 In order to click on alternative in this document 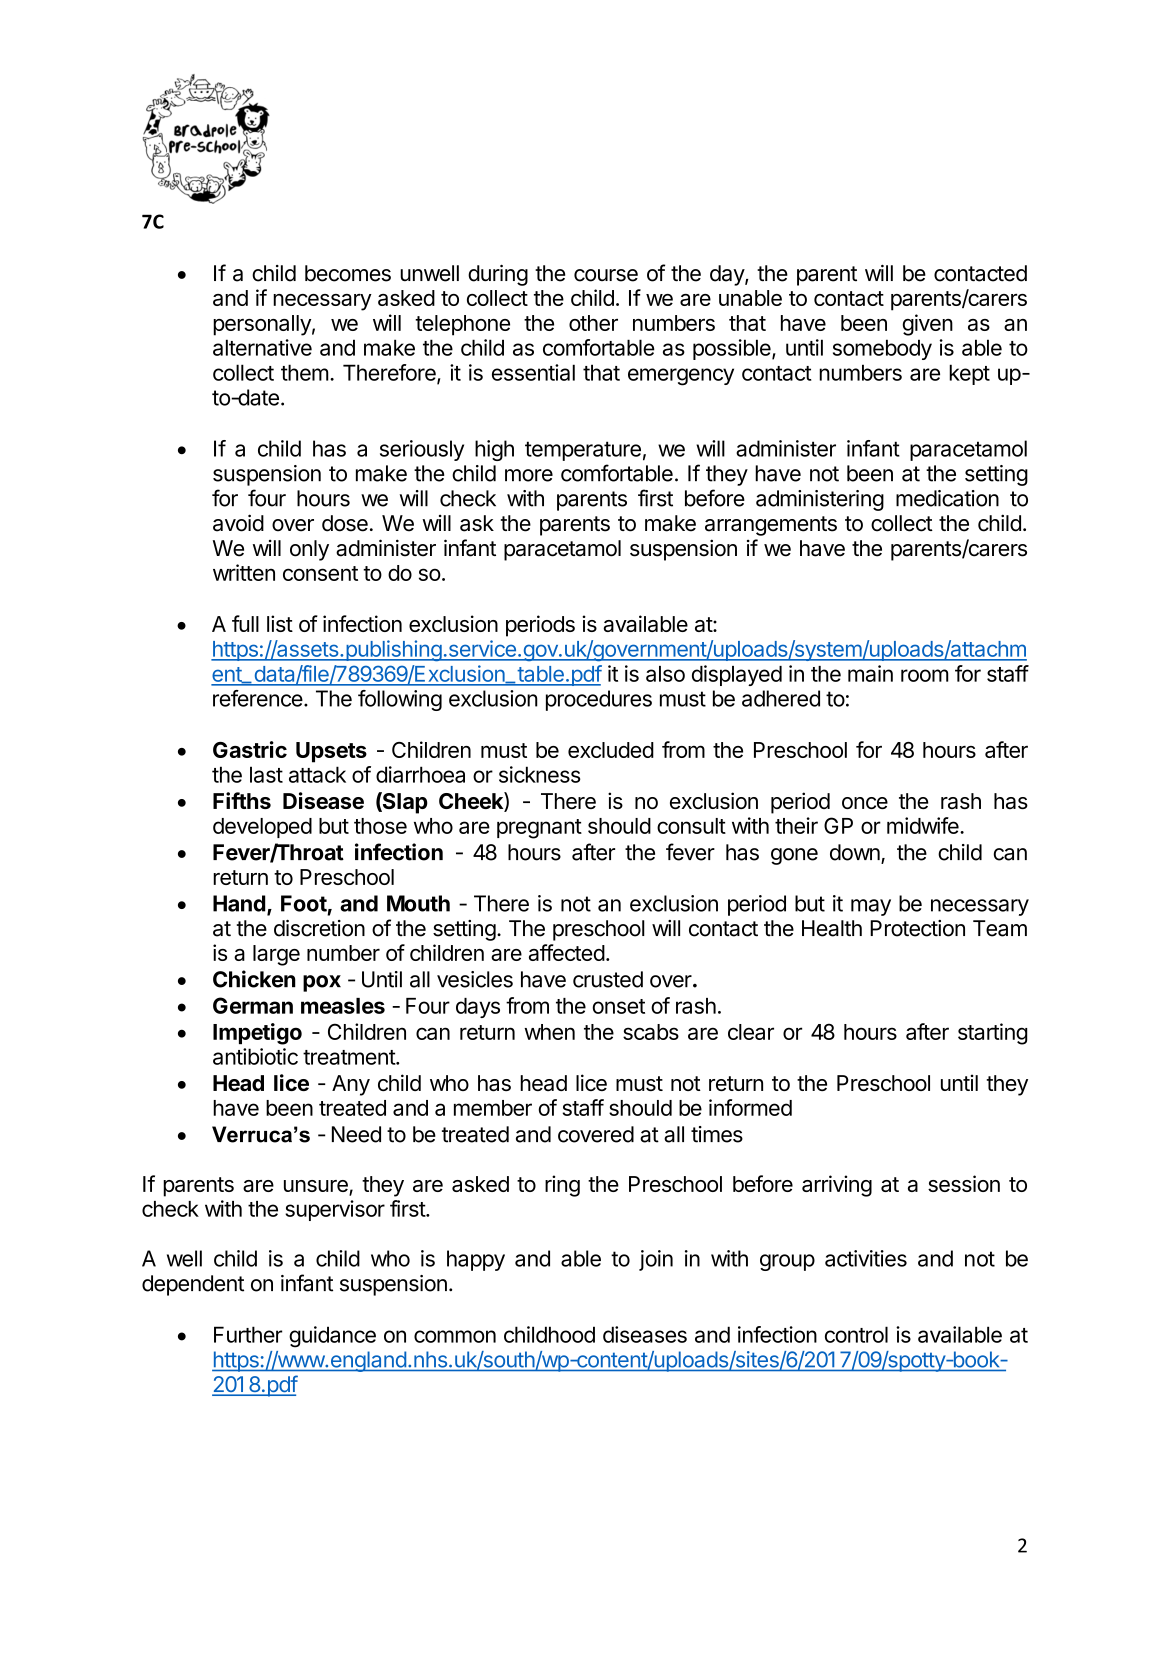, I will do `click(262, 347)`.
